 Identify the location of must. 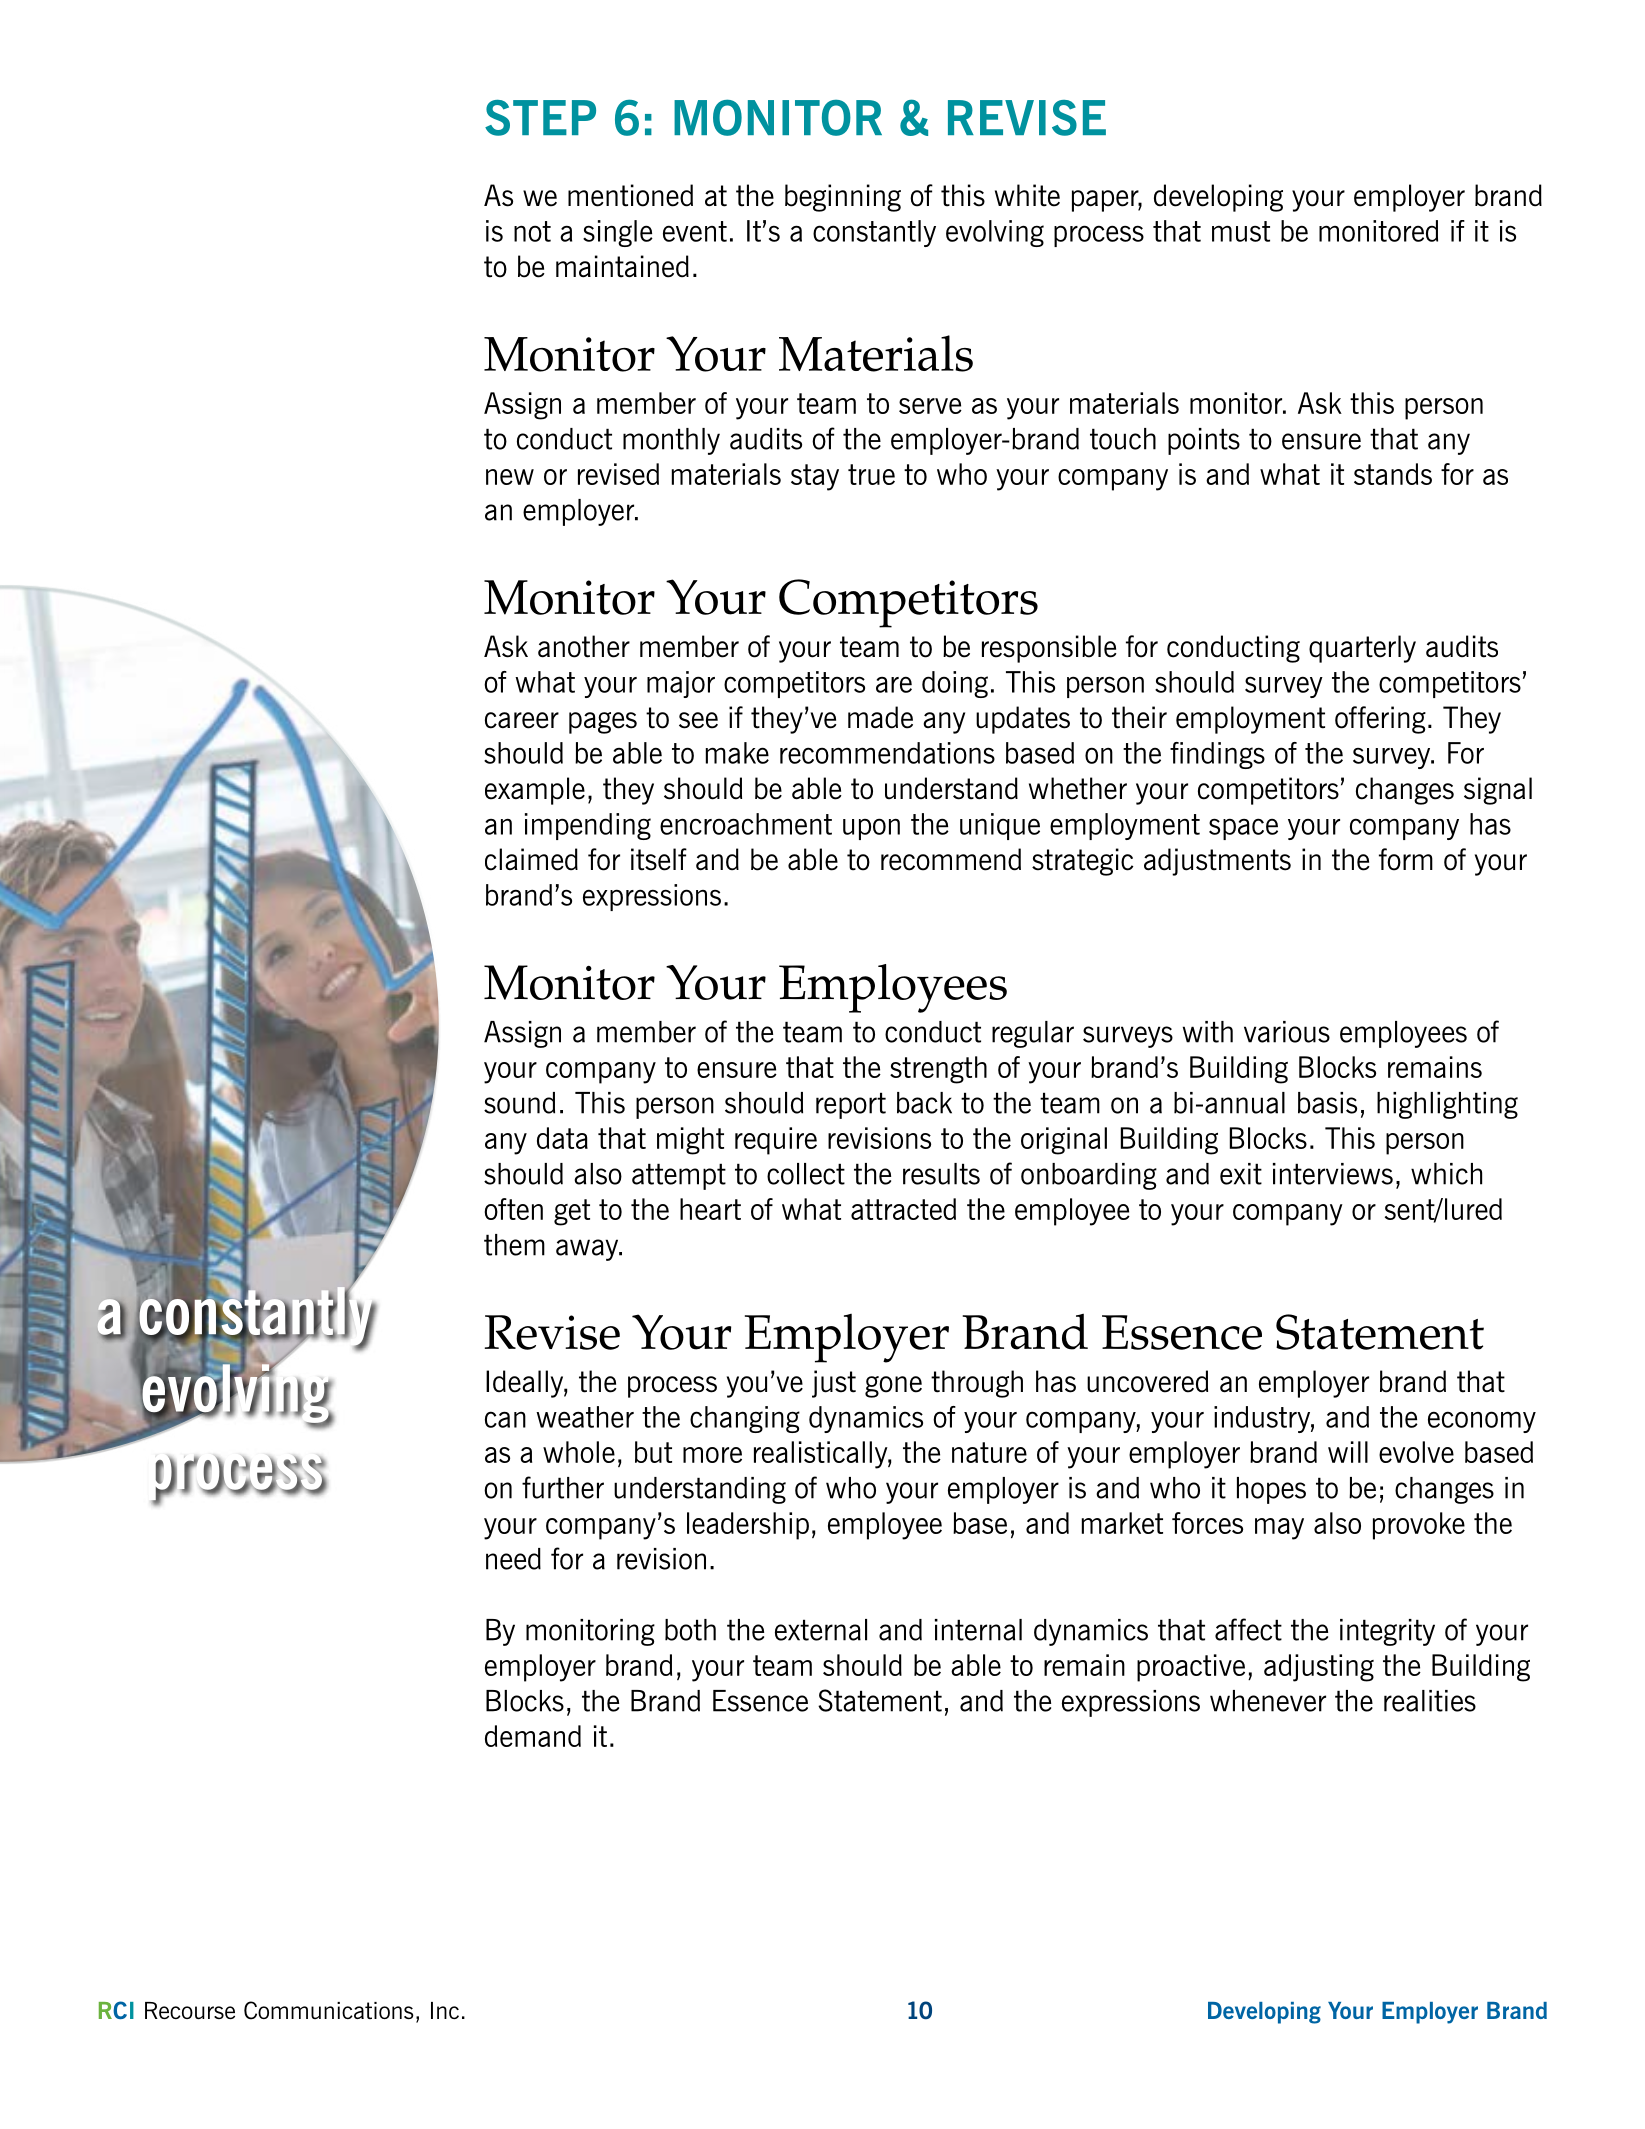
(1241, 231).
